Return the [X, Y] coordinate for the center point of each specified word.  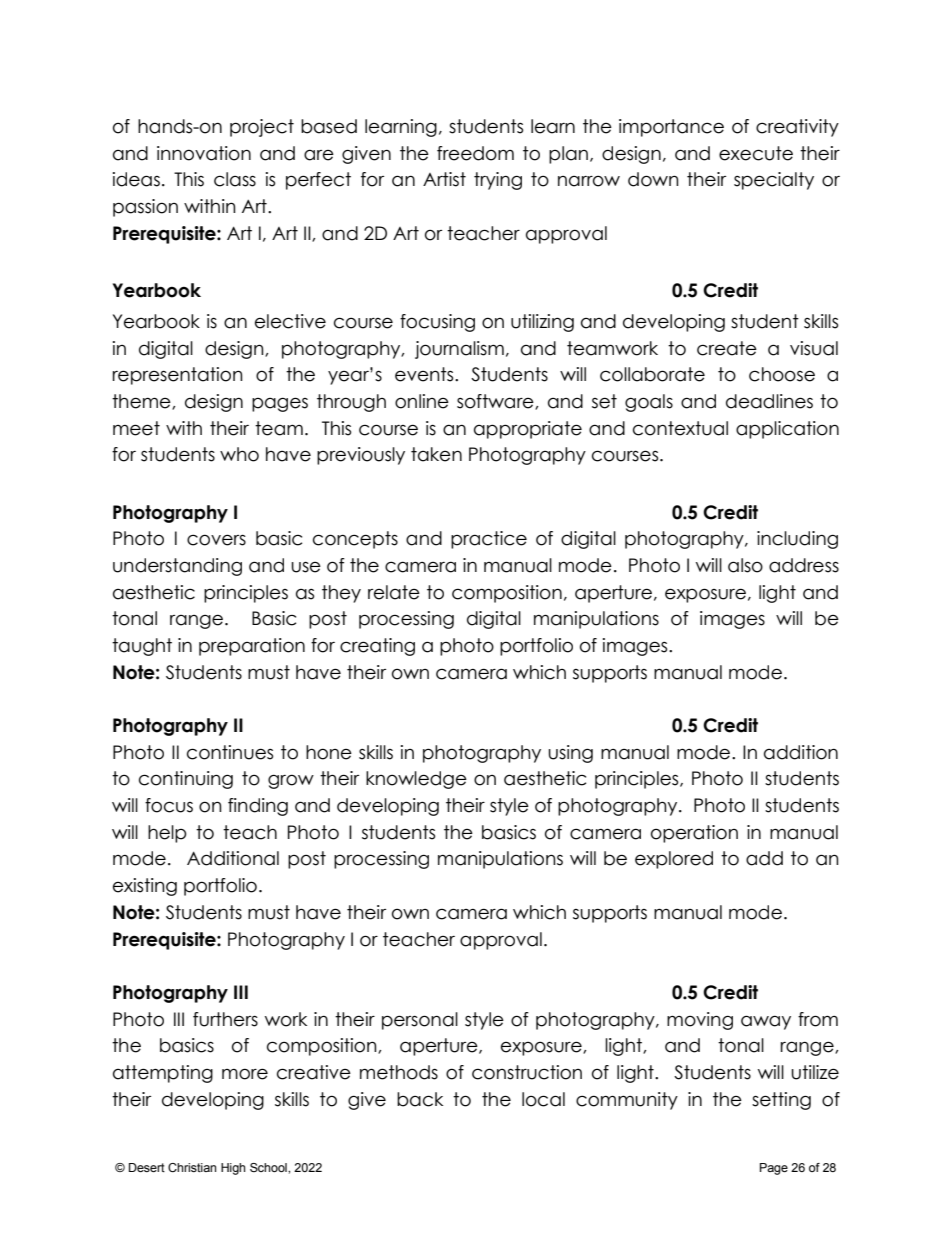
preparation [252, 647]
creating [377, 647]
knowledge [416, 780]
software [496, 402]
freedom [475, 153]
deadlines [769, 401]
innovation [204, 153]
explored [674, 860]
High [233, 1169]
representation [178, 376]
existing [145, 887]
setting [781, 1101]
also [745, 565]
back [420, 1099]
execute [756, 153]
